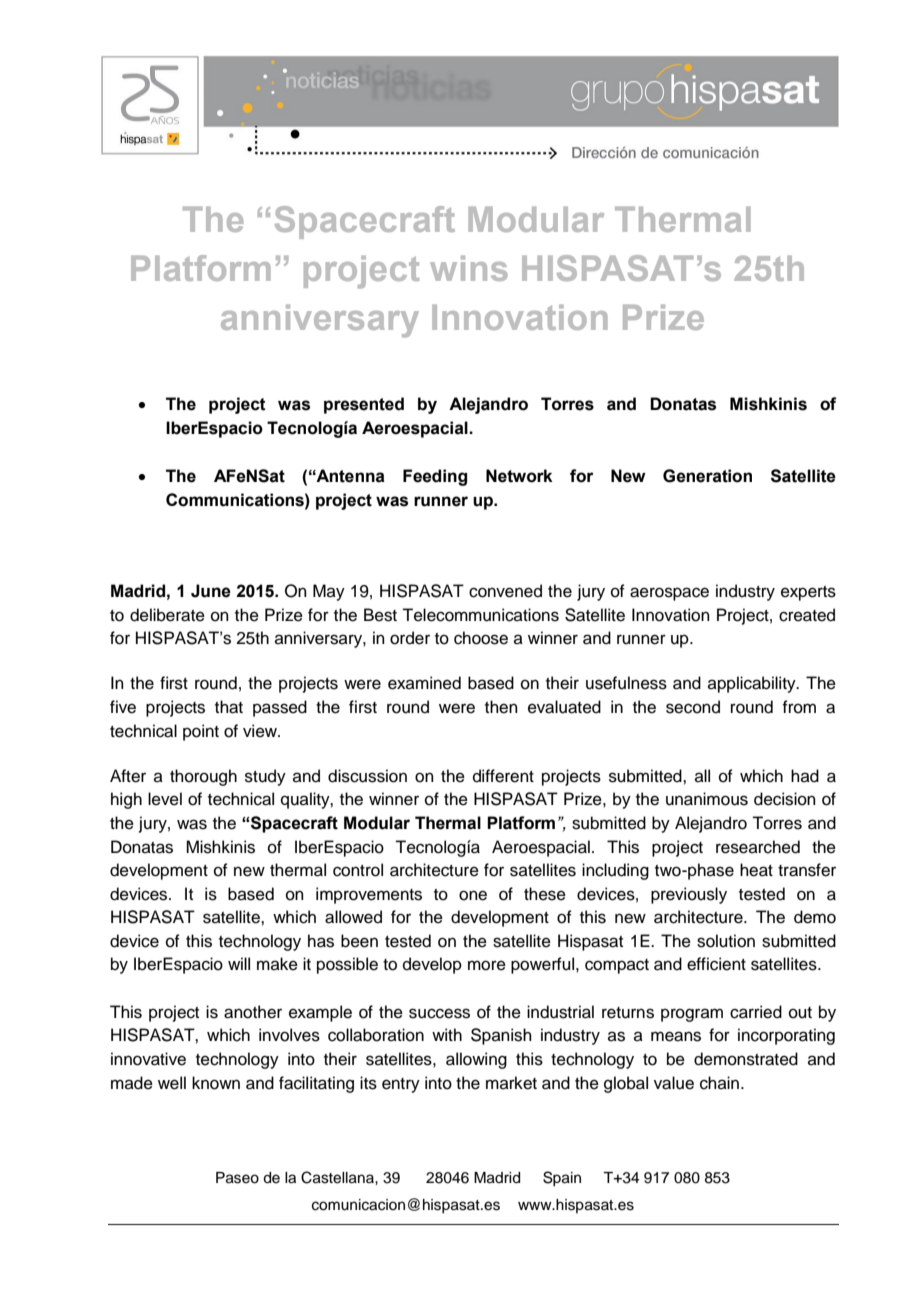  Describe the element at coordinates (364, 405) in the screenshot. I see `presented` at that location.
